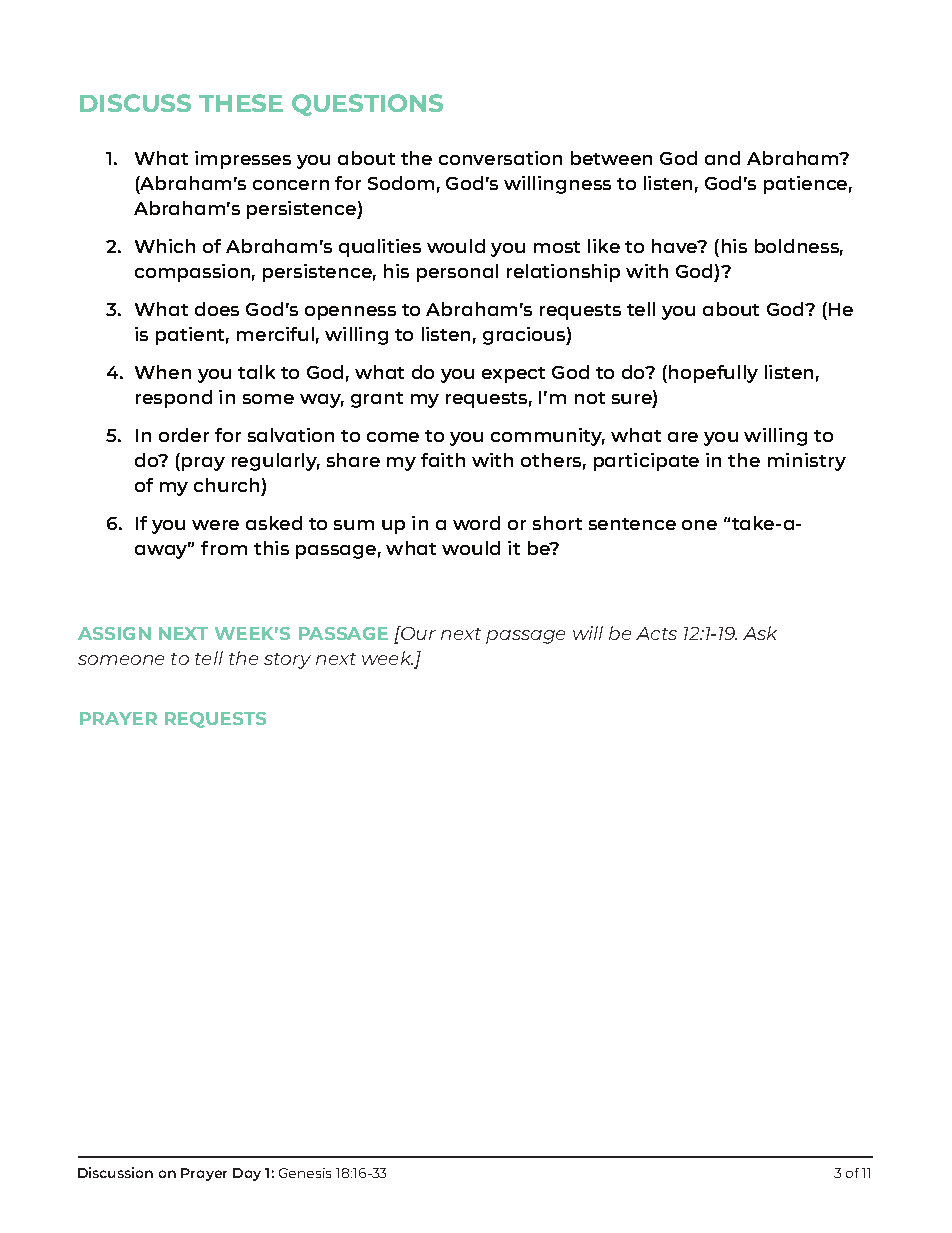 The height and width of the screenshot is (1233, 952). Describe the element at coordinates (656, 633) in the screenshot. I see `Acts` at that location.
